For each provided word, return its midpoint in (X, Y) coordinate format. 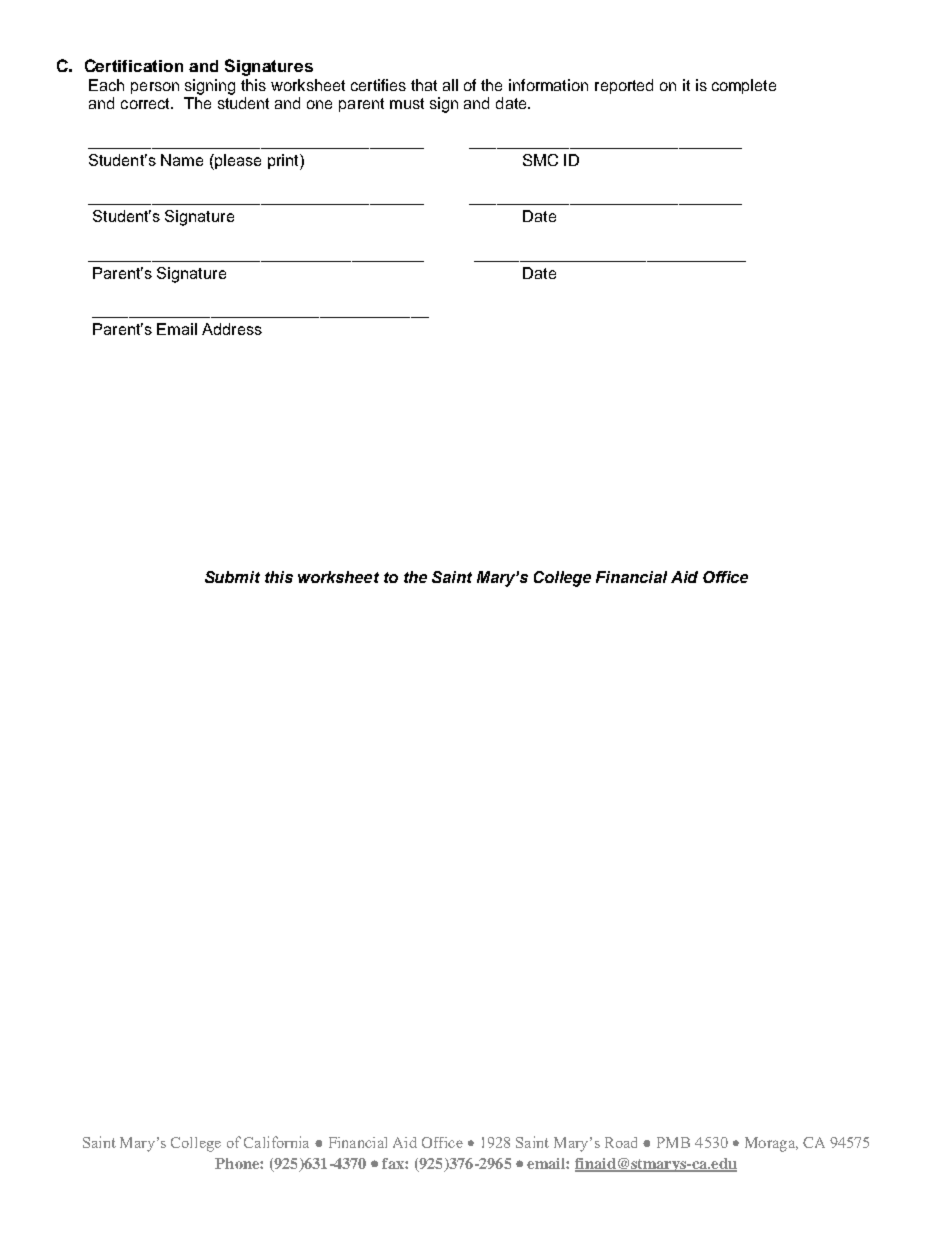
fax (394, 1163)
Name (182, 160)
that (424, 85)
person (155, 88)
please (237, 162)
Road (621, 1142)
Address (232, 329)
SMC (540, 160)
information (548, 85)
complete (744, 86)
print (284, 162)
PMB (673, 1142)
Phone (238, 1163)
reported (624, 86)
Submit (232, 577)
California (276, 1142)
